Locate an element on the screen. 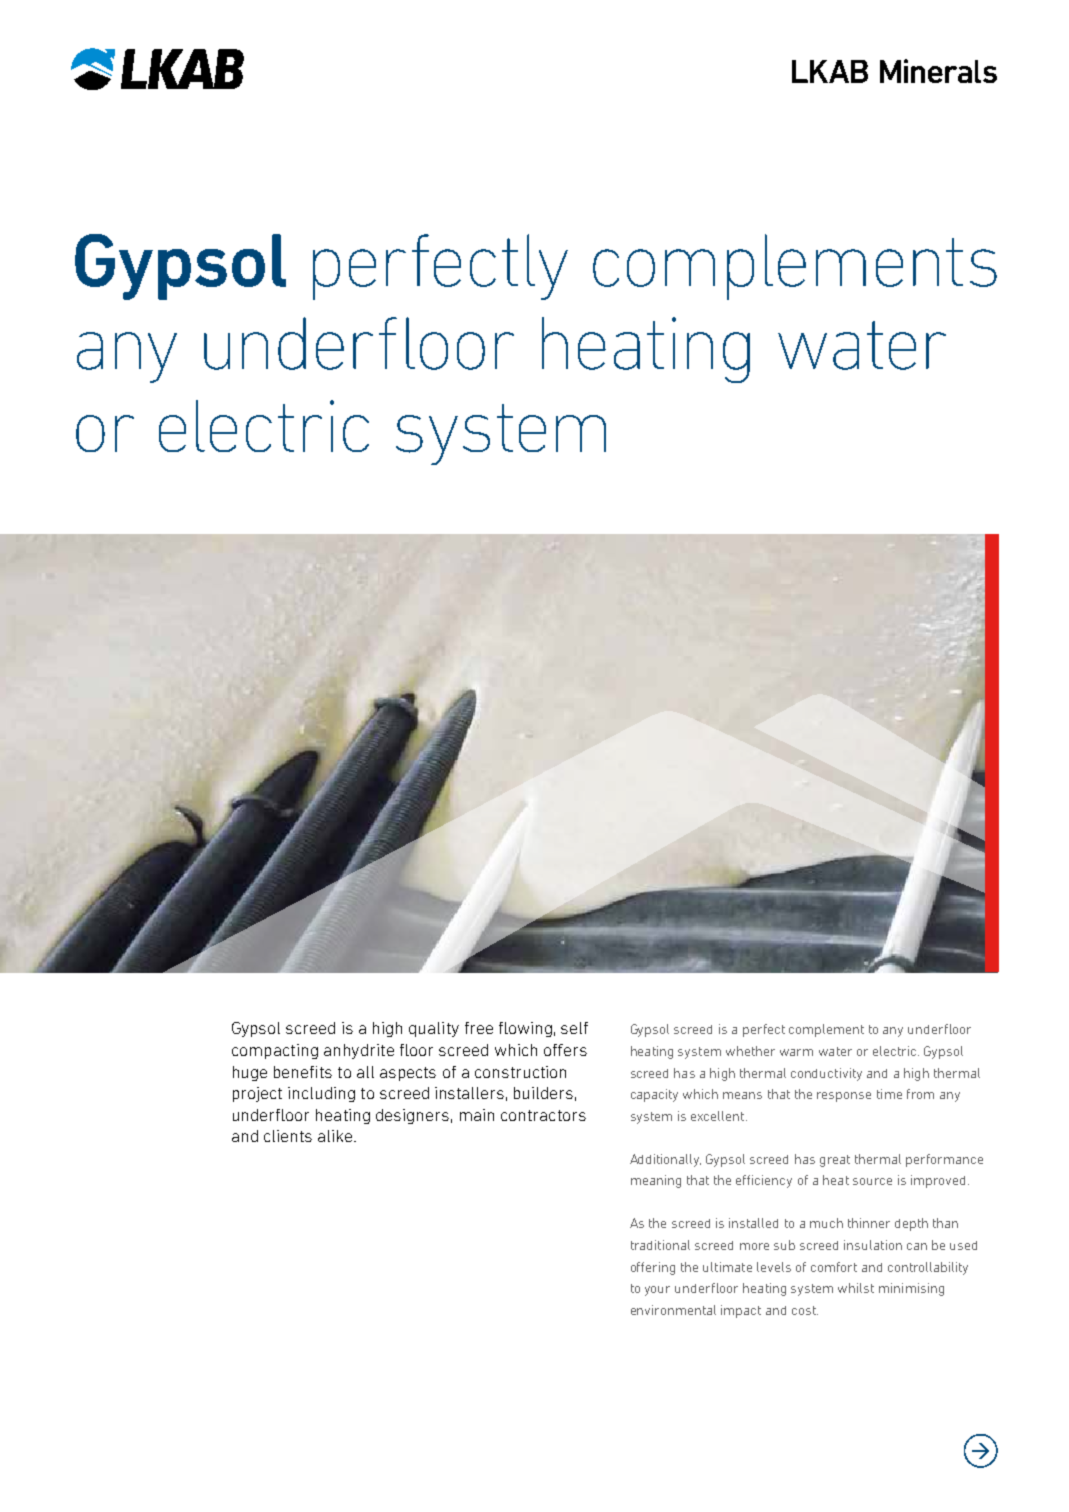 The height and width of the screenshot is (1512, 1069). installed is located at coordinates (753, 1223).
